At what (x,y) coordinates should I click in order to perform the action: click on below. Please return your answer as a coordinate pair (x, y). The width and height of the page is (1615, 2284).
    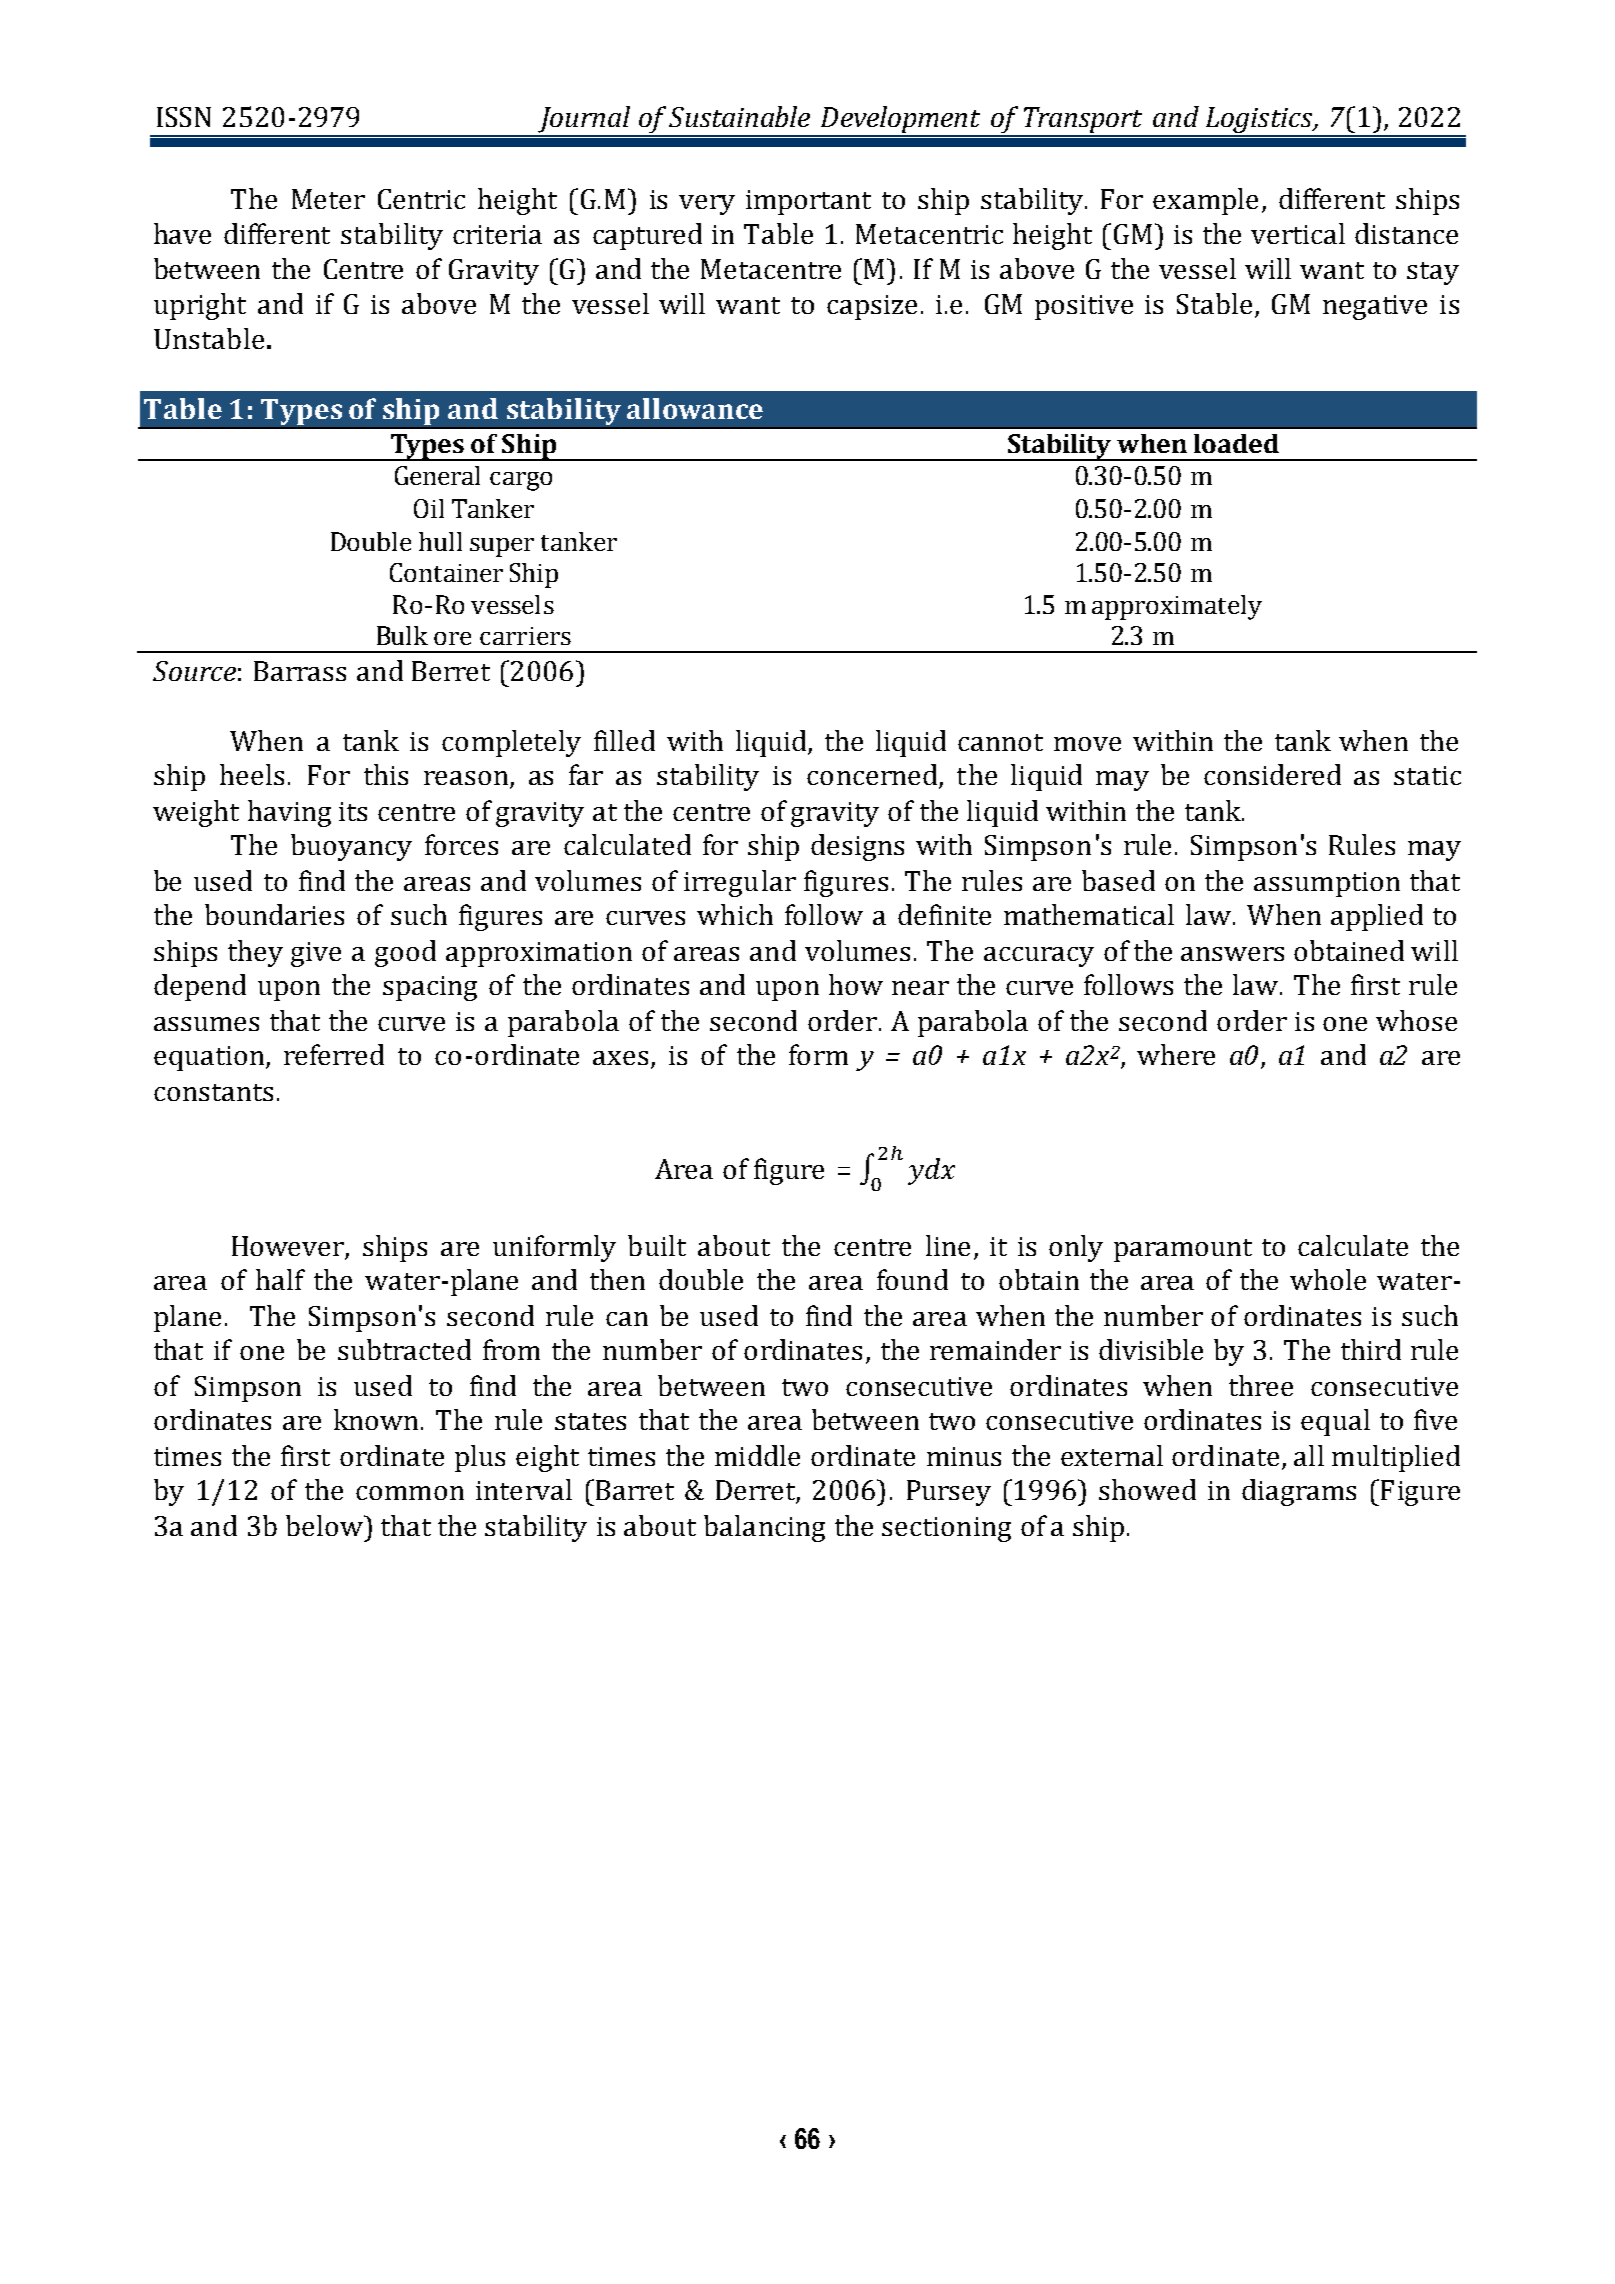
    Looking at the image, I should click on (325, 1525).
